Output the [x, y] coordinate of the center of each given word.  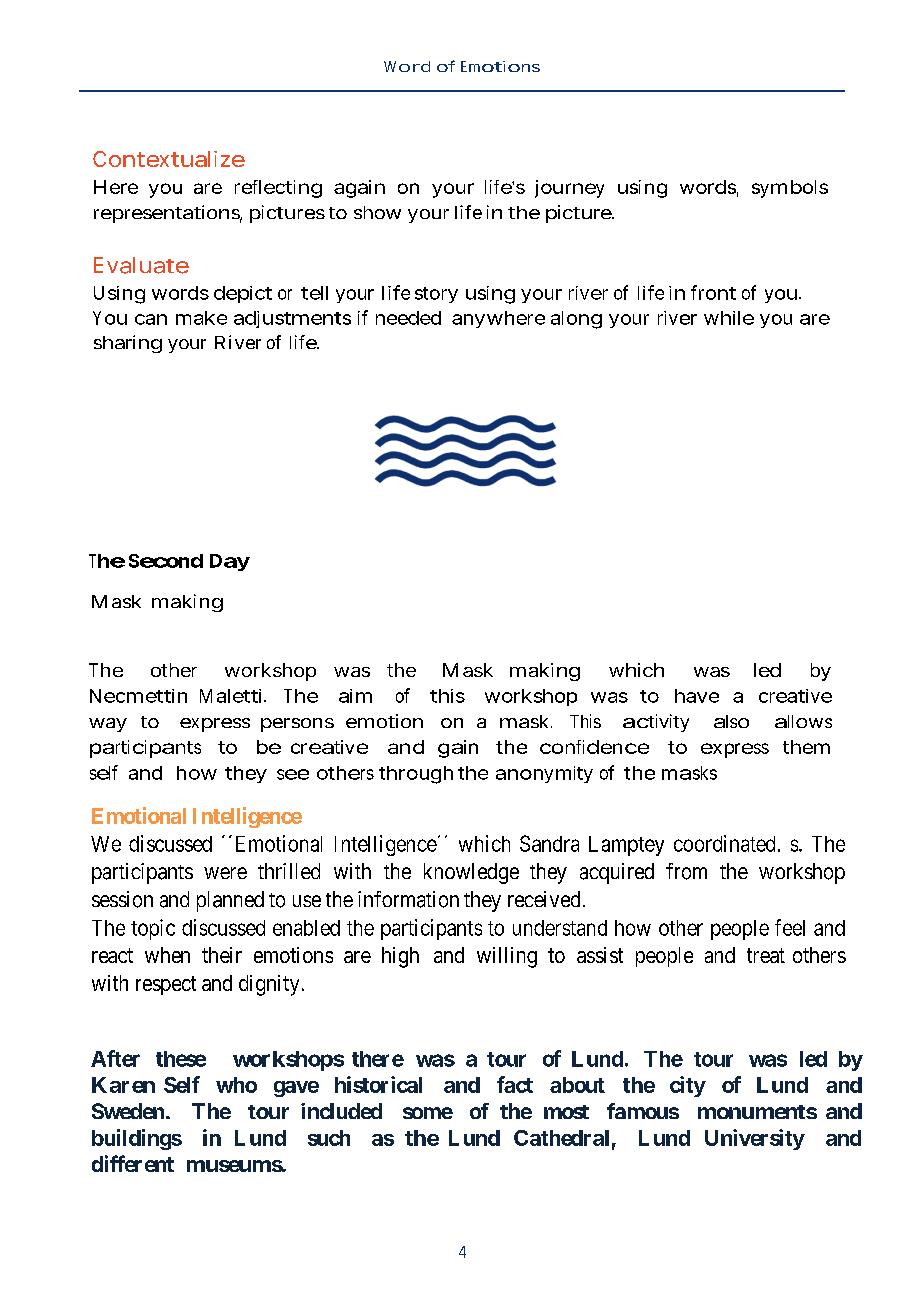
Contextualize [169, 159]
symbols [790, 189]
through [416, 775]
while [729, 318]
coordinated [724, 843]
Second [166, 561]
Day [230, 562]
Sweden [128, 1111]
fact [515, 1084]
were [225, 873]
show [377, 212]
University [755, 1139]
